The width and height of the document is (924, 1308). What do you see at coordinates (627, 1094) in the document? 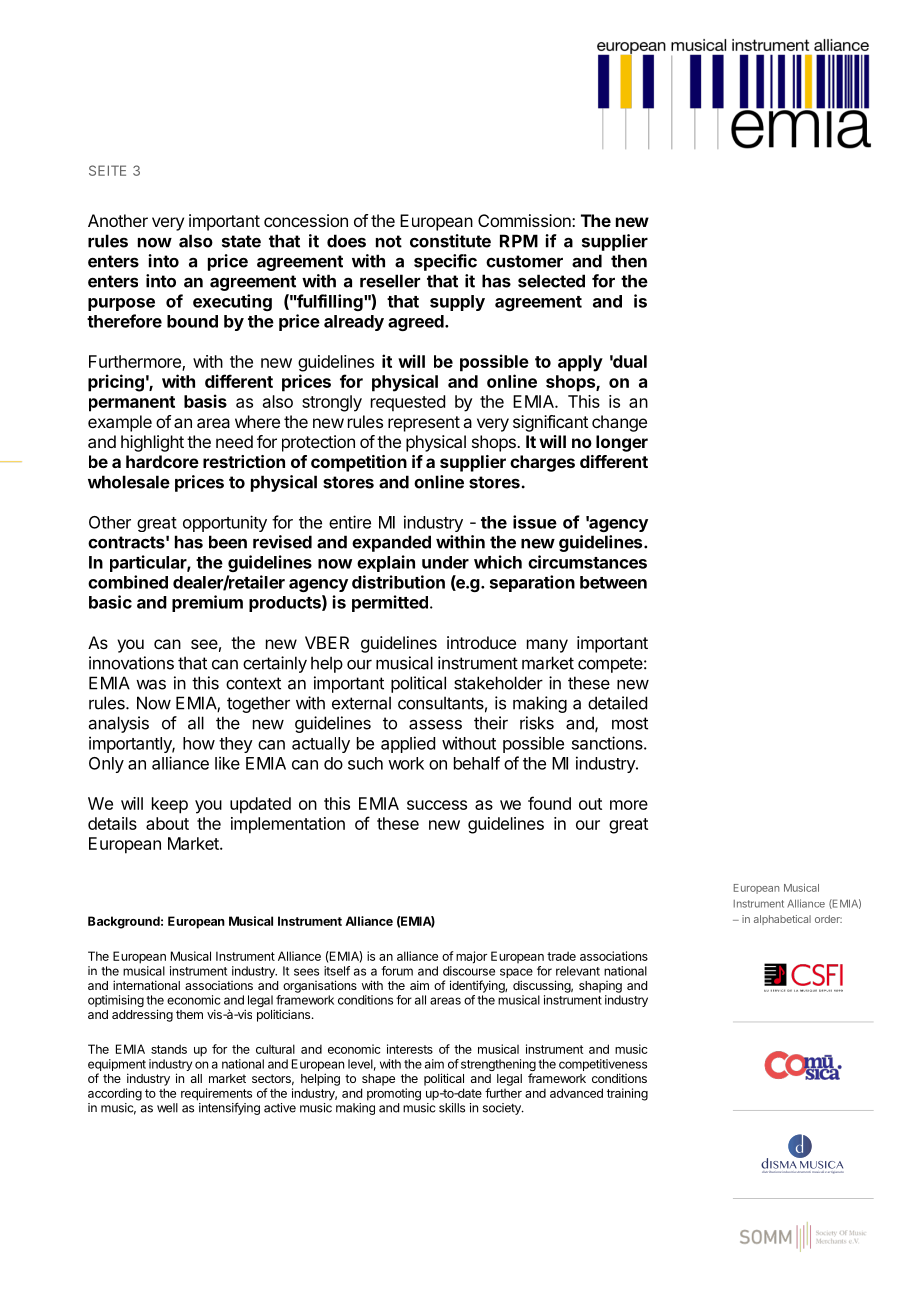
I see `training` at bounding box center [627, 1094].
